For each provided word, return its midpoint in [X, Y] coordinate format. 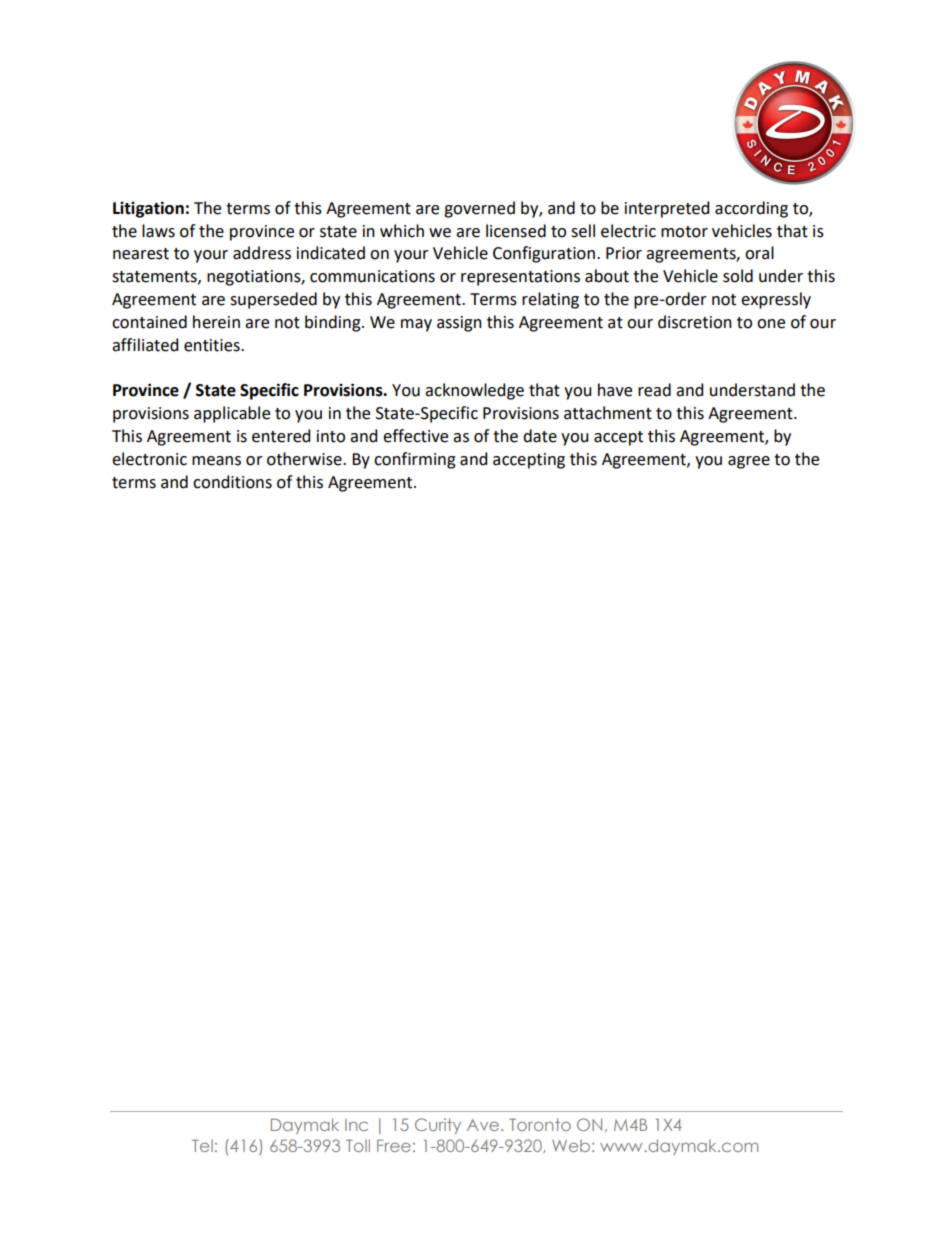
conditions [232, 482]
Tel [202, 1145]
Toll [358, 1145]
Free [394, 1146]
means [216, 461]
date [540, 436]
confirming [415, 460]
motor [684, 232]
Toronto [540, 1124]
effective [415, 436]
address [262, 253]
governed [479, 209]
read [654, 390]
